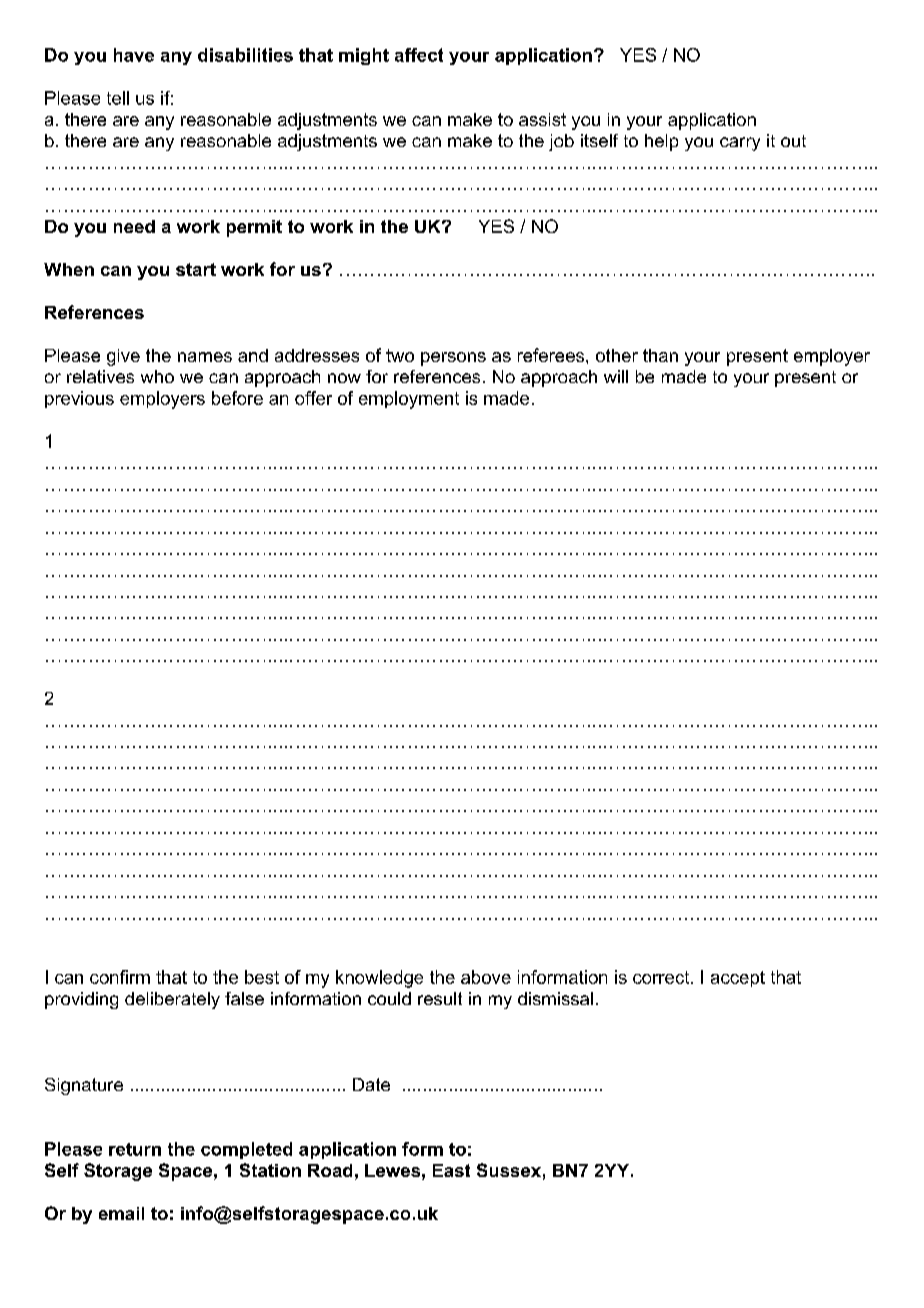  I want to click on confirm, so click(120, 977).
